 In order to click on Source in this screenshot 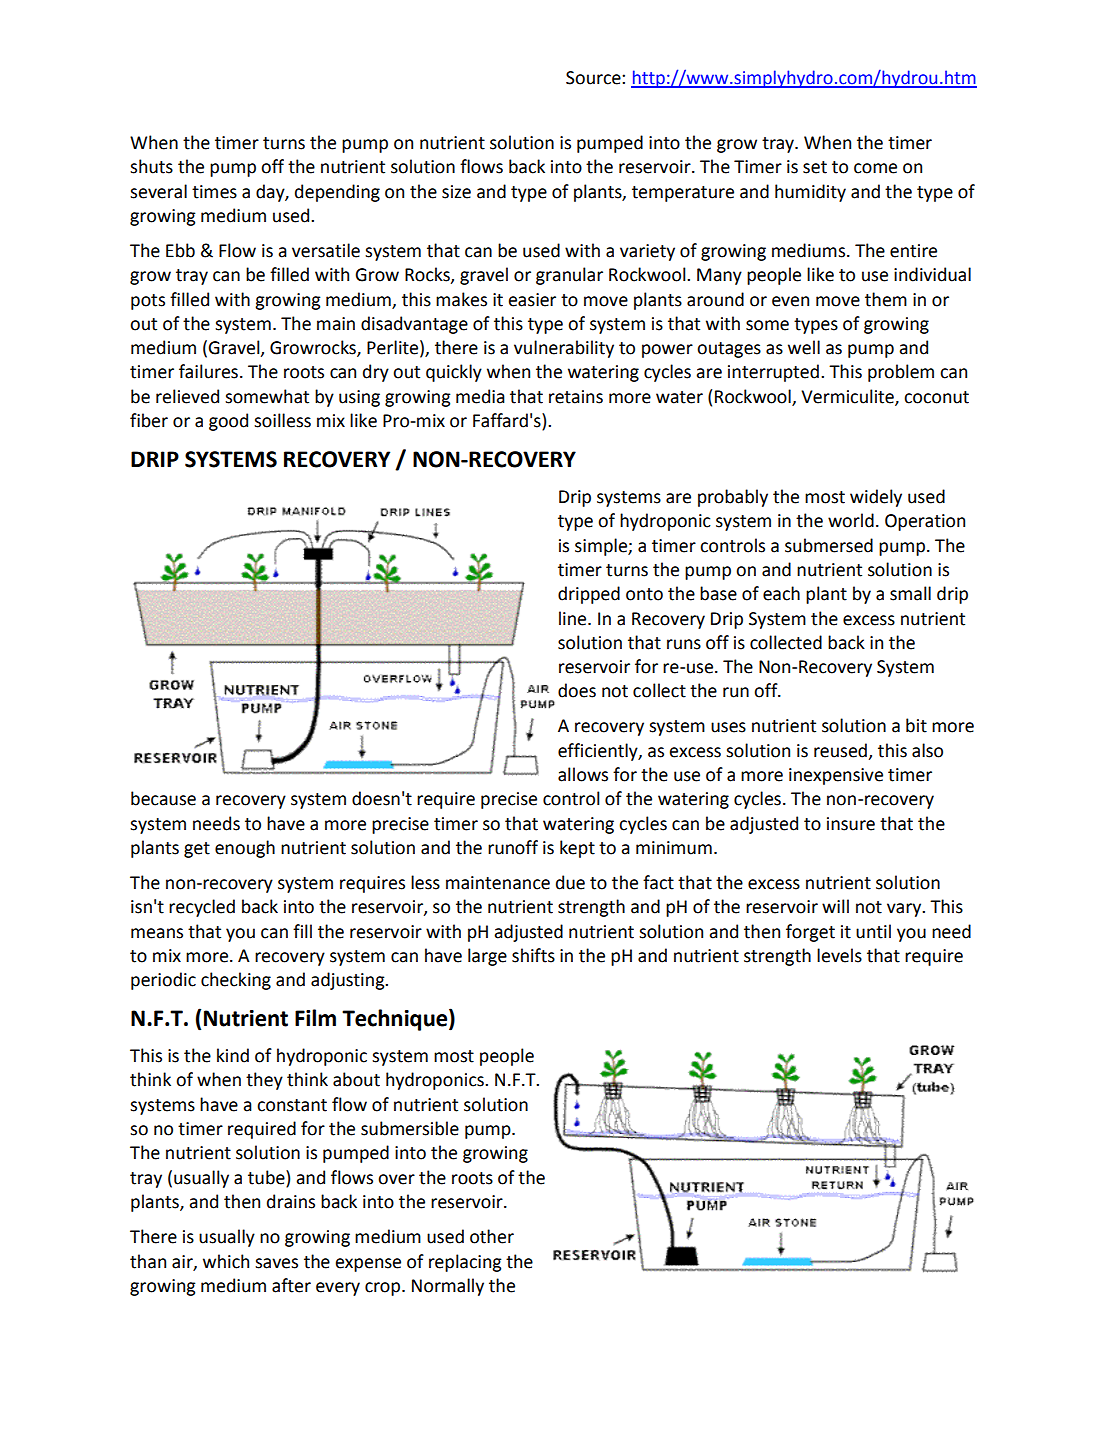, I will do `click(594, 78)`.
